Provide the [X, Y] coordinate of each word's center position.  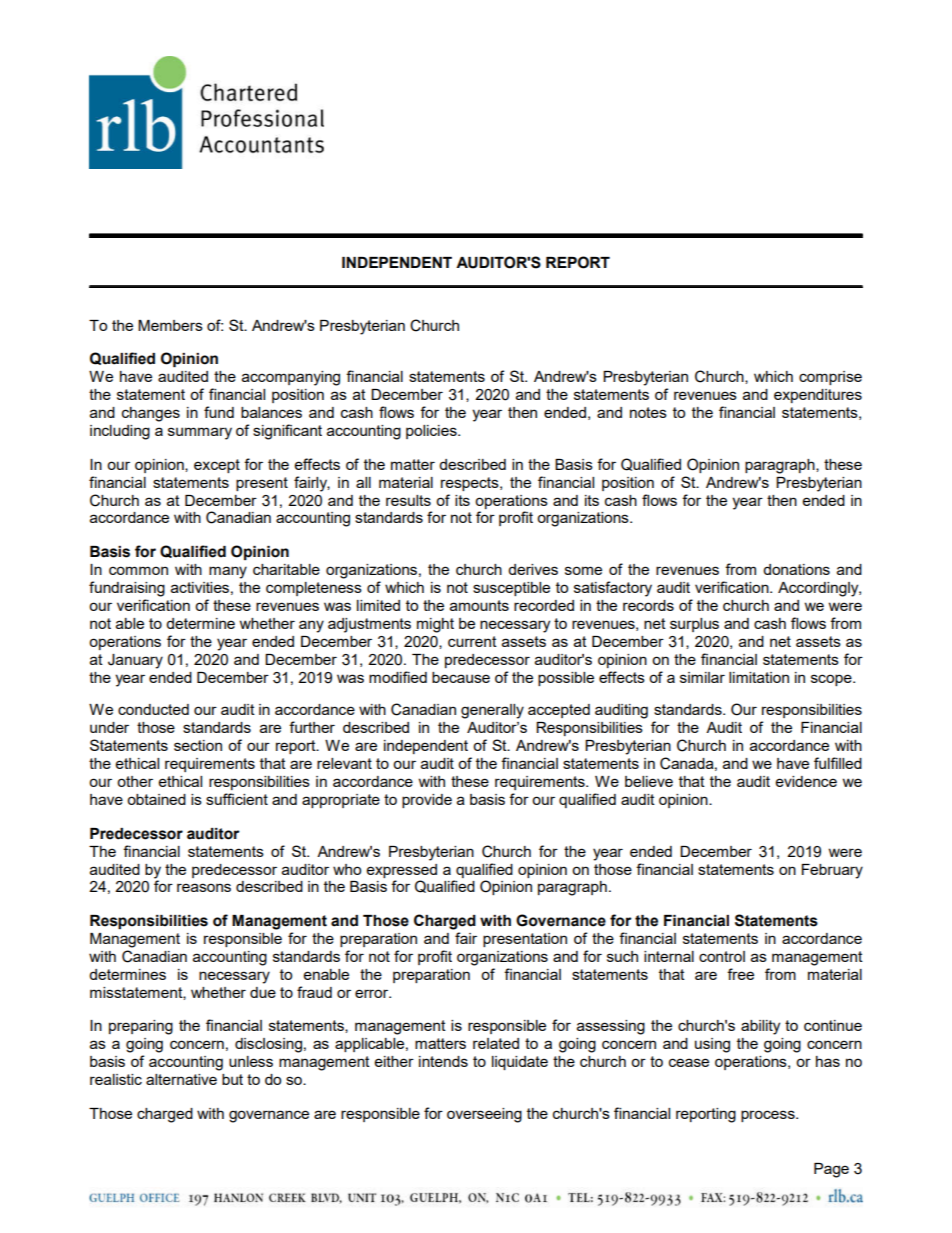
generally [492, 711]
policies [432, 432]
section [198, 745]
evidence [806, 781]
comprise [830, 378]
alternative [181, 1079]
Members [170, 325]
